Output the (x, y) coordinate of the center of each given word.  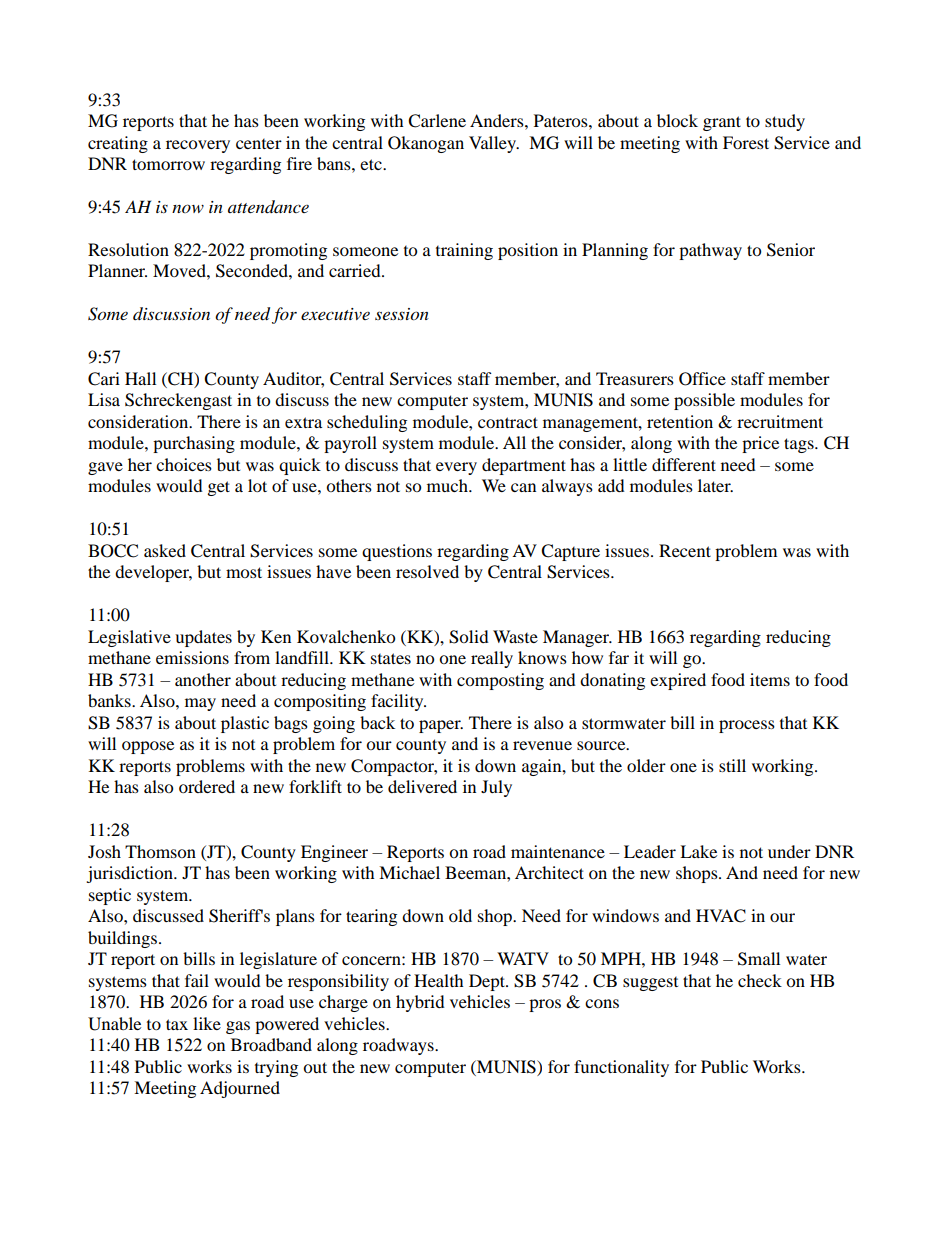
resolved (427, 571)
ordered (207, 786)
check (760, 980)
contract (508, 422)
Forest (746, 142)
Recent (685, 550)
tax (177, 1024)
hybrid (420, 1003)
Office (702, 379)
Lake (698, 851)
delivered (422, 786)
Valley (494, 144)
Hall (140, 378)
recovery (198, 146)
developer (153, 573)
